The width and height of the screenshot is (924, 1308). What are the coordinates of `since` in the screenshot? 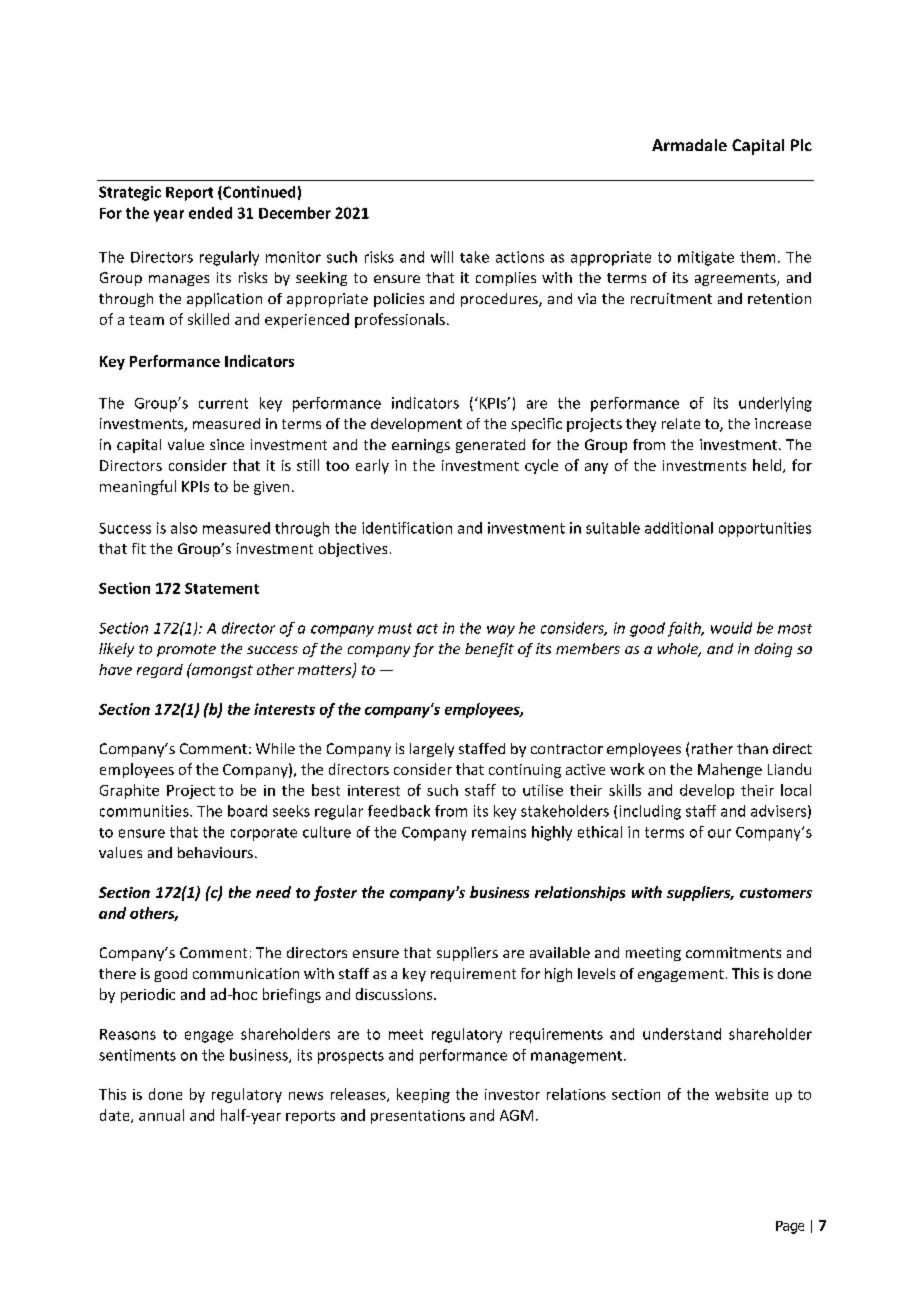 It's located at (227, 444).
